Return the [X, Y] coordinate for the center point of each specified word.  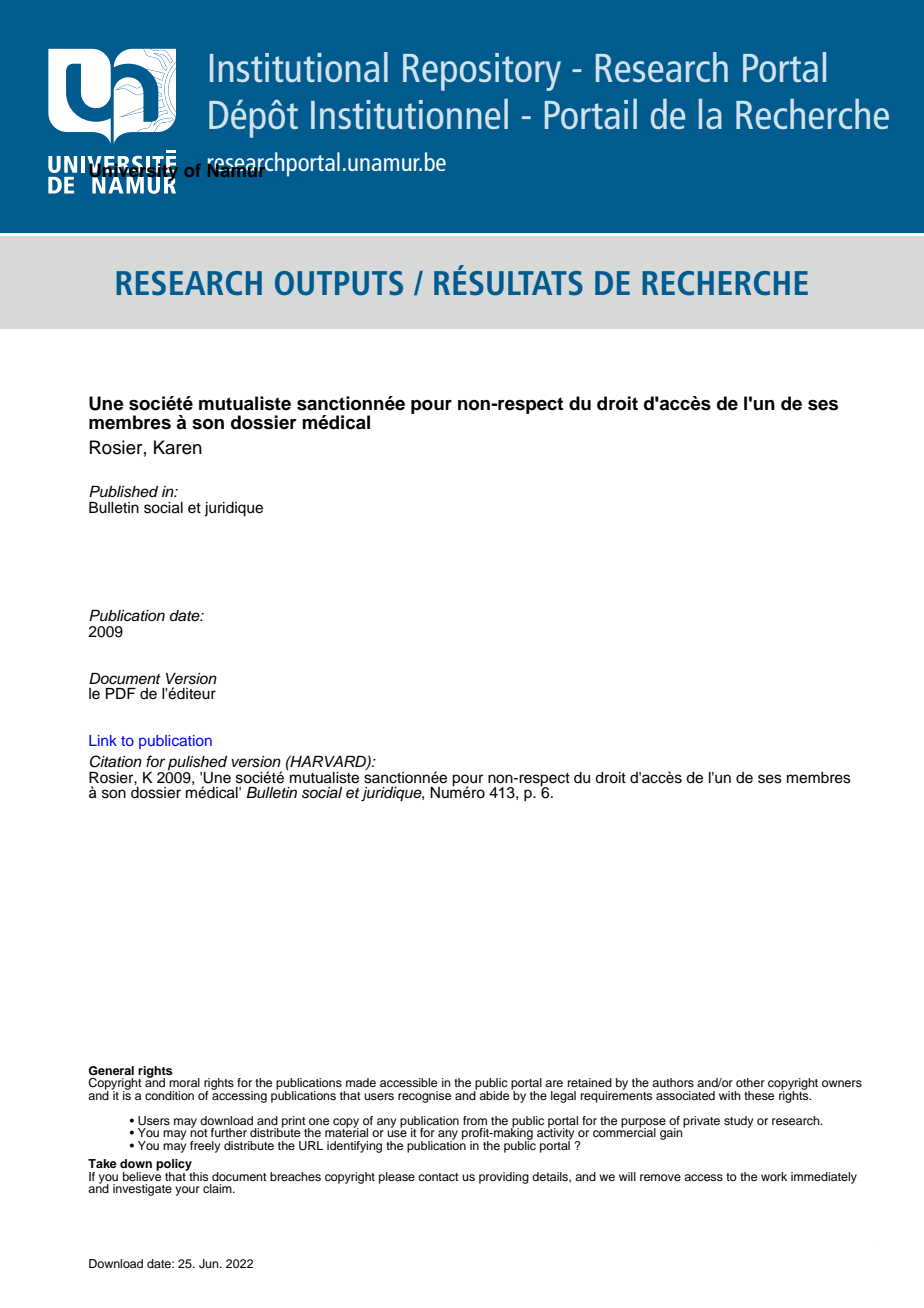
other [750, 1082]
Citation [116, 761]
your [187, 1191]
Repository [482, 72]
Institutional [299, 67]
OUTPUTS [339, 283]
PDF [121, 693]
